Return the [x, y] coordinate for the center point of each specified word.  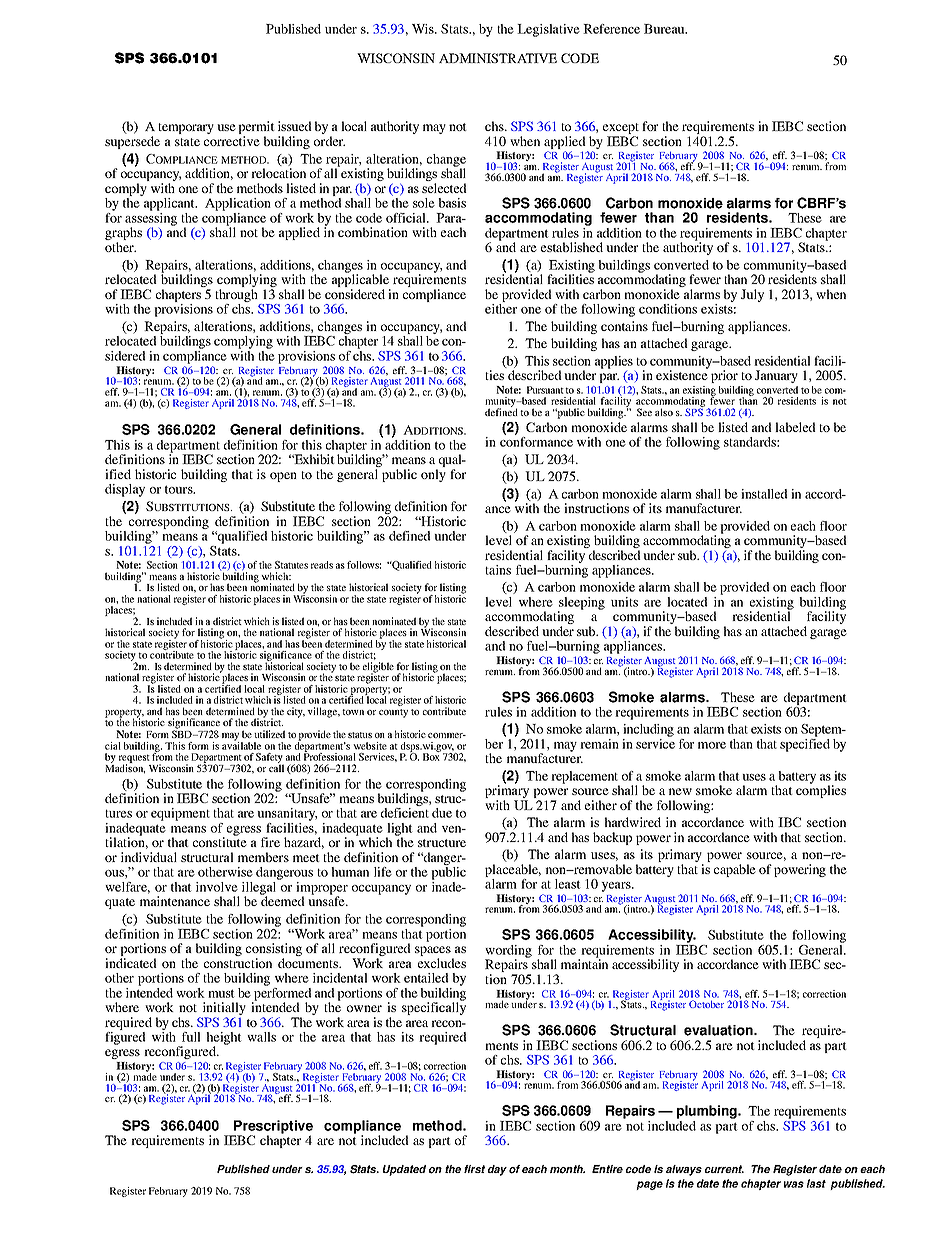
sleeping [581, 604]
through [238, 297]
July [752, 295]
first [474, 1169]
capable [735, 870]
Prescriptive [272, 1128]
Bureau [665, 29]
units [624, 602]
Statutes [291, 565]
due [442, 813]
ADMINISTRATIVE [498, 58]
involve [217, 887]
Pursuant [545, 390]
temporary [186, 128]
